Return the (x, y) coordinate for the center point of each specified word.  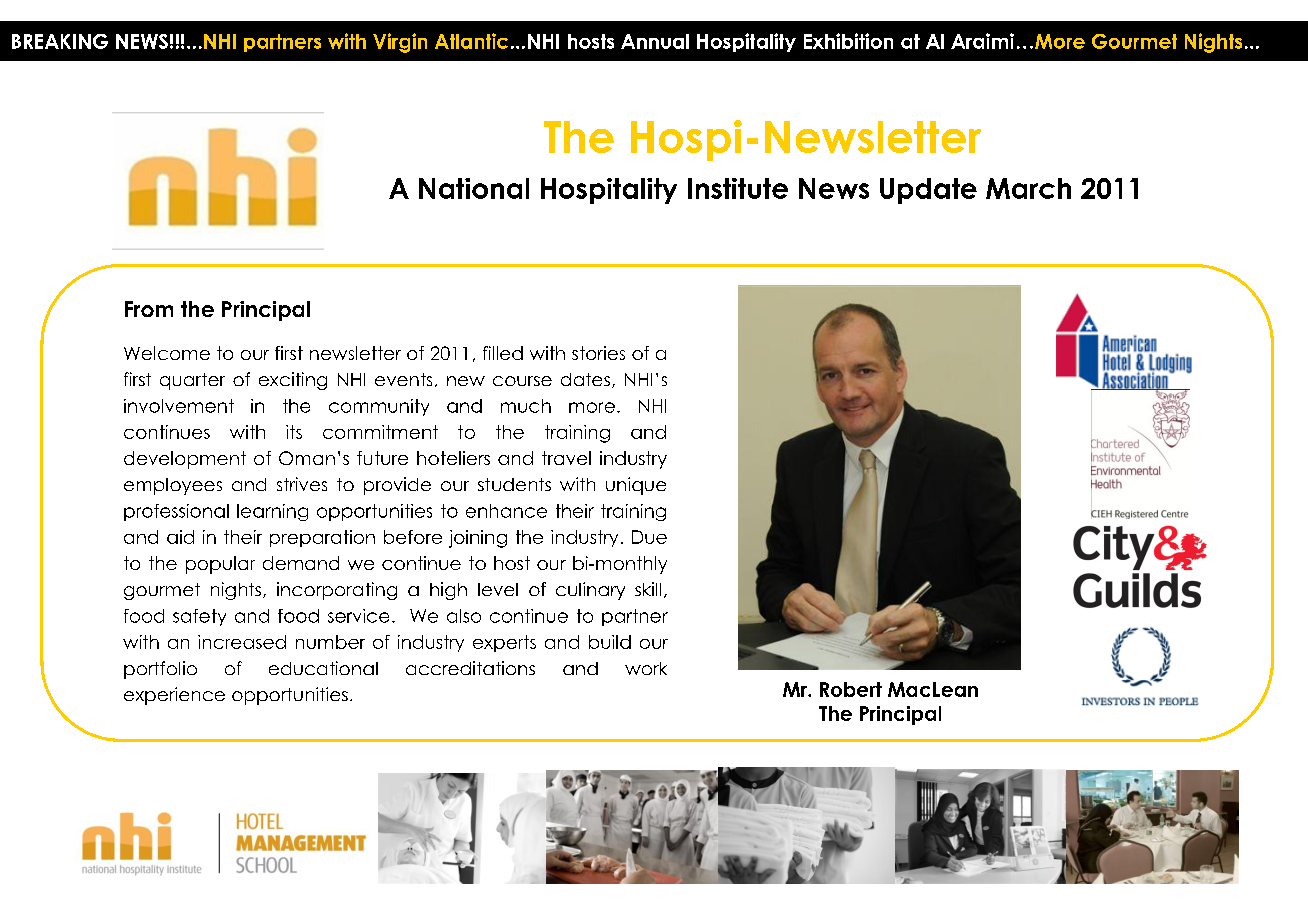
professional (176, 512)
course (522, 381)
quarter (192, 381)
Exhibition (848, 41)
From (149, 309)
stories (598, 353)
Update (928, 191)
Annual (655, 41)
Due (649, 537)
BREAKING (60, 41)
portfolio (160, 670)
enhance (506, 511)
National (474, 188)
